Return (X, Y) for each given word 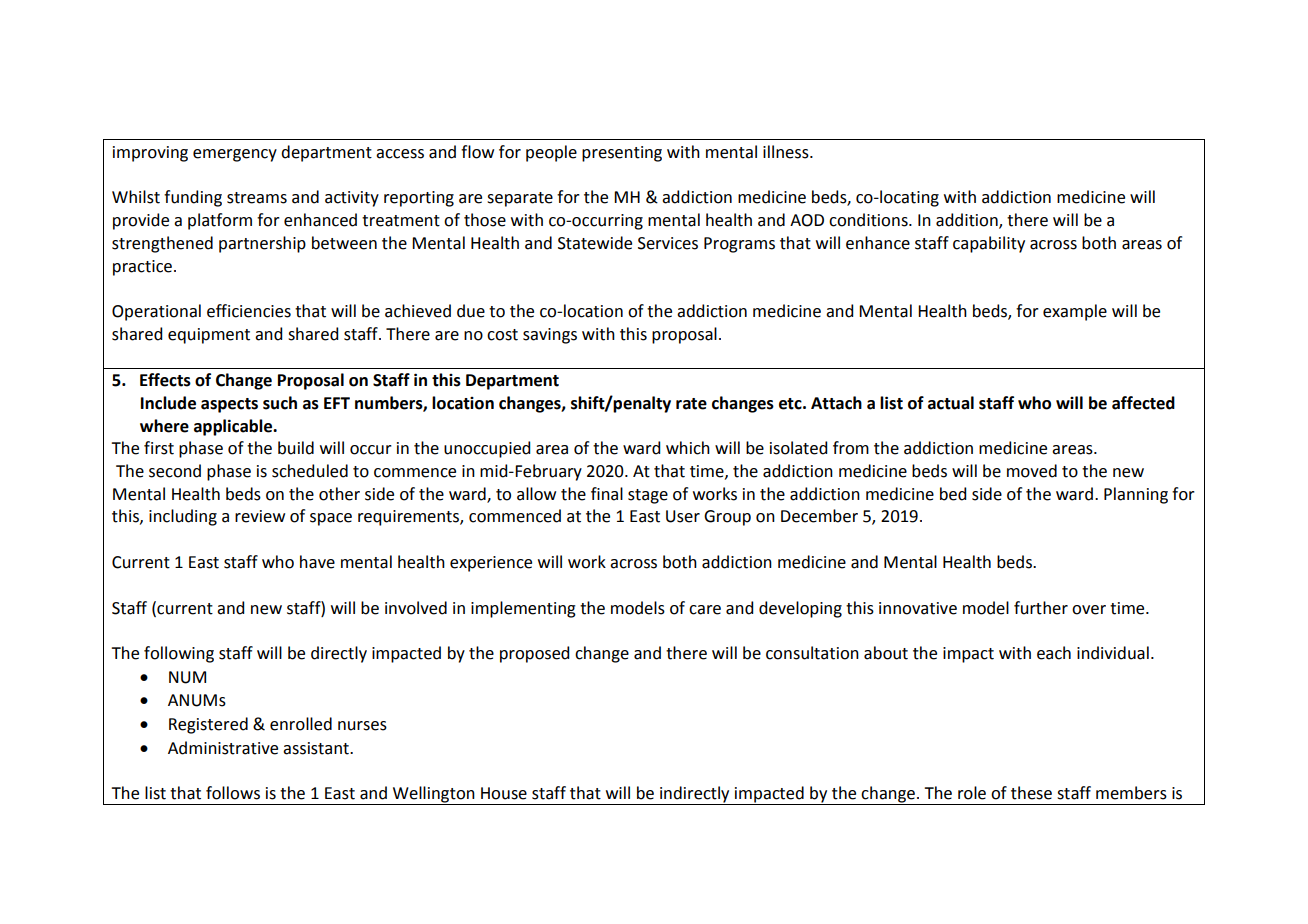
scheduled (310, 471)
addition (968, 221)
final (607, 494)
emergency (235, 155)
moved (1032, 471)
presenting (622, 154)
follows (233, 793)
